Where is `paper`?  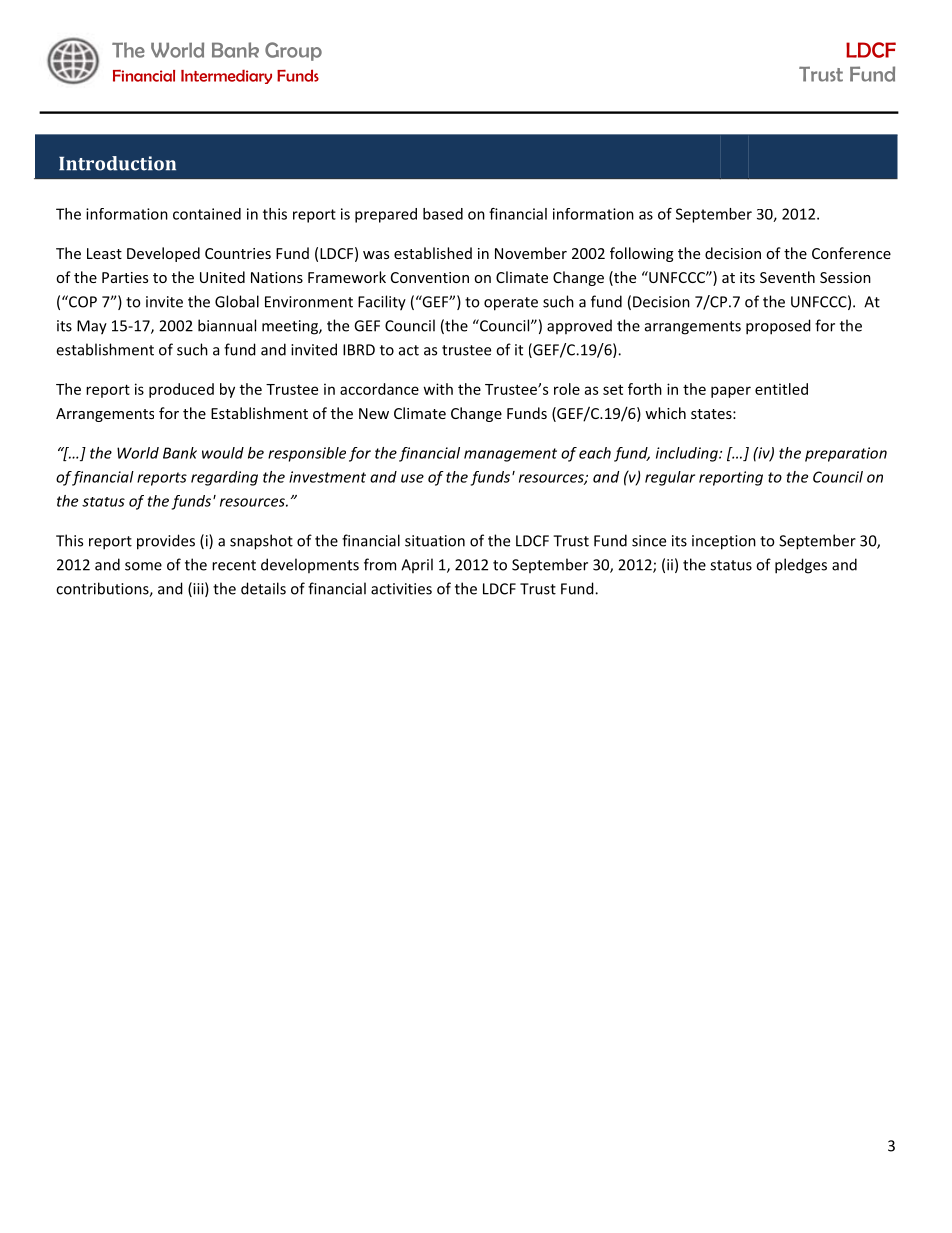 paper is located at coordinates (731, 392).
